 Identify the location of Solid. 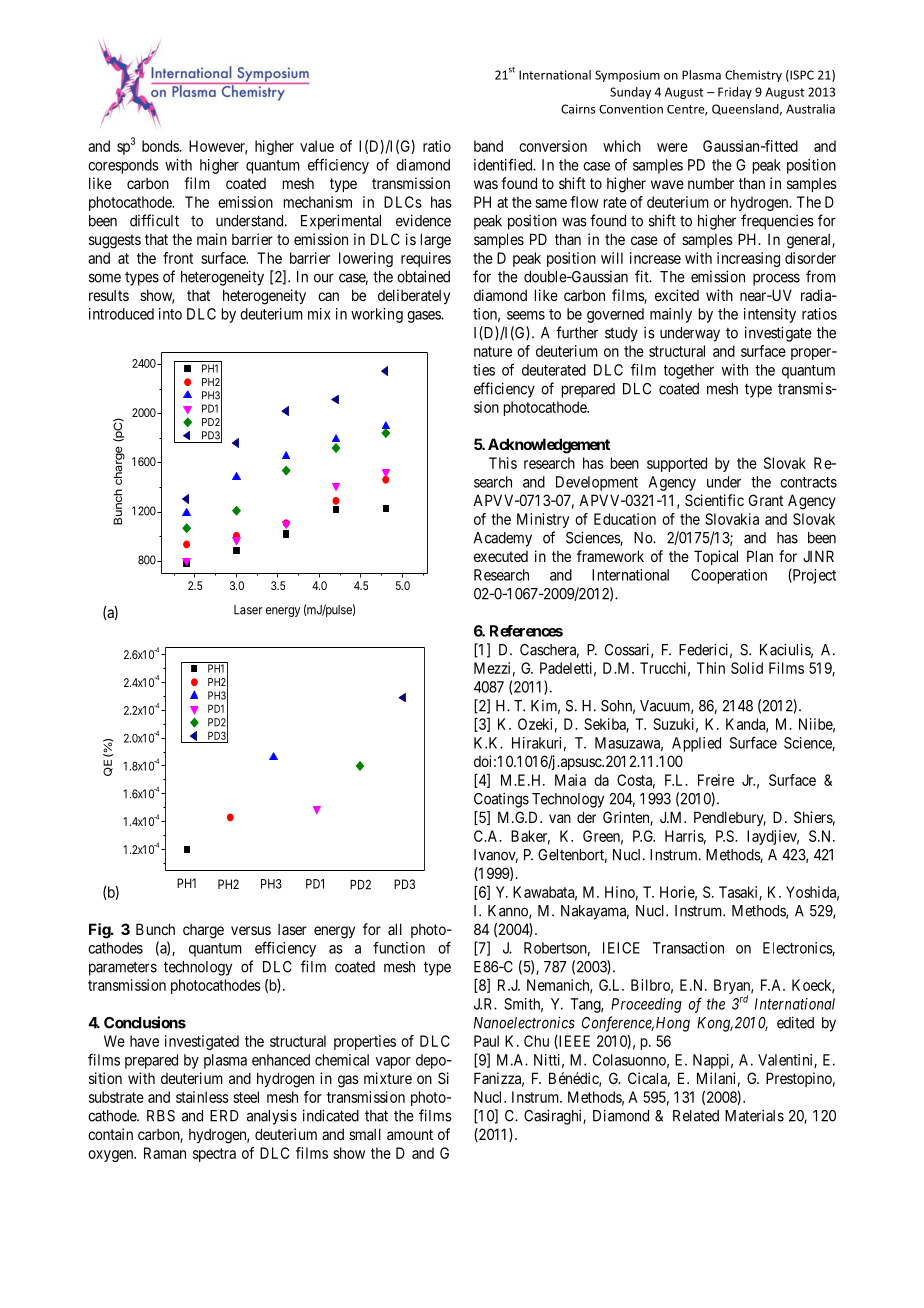
(747, 668).
